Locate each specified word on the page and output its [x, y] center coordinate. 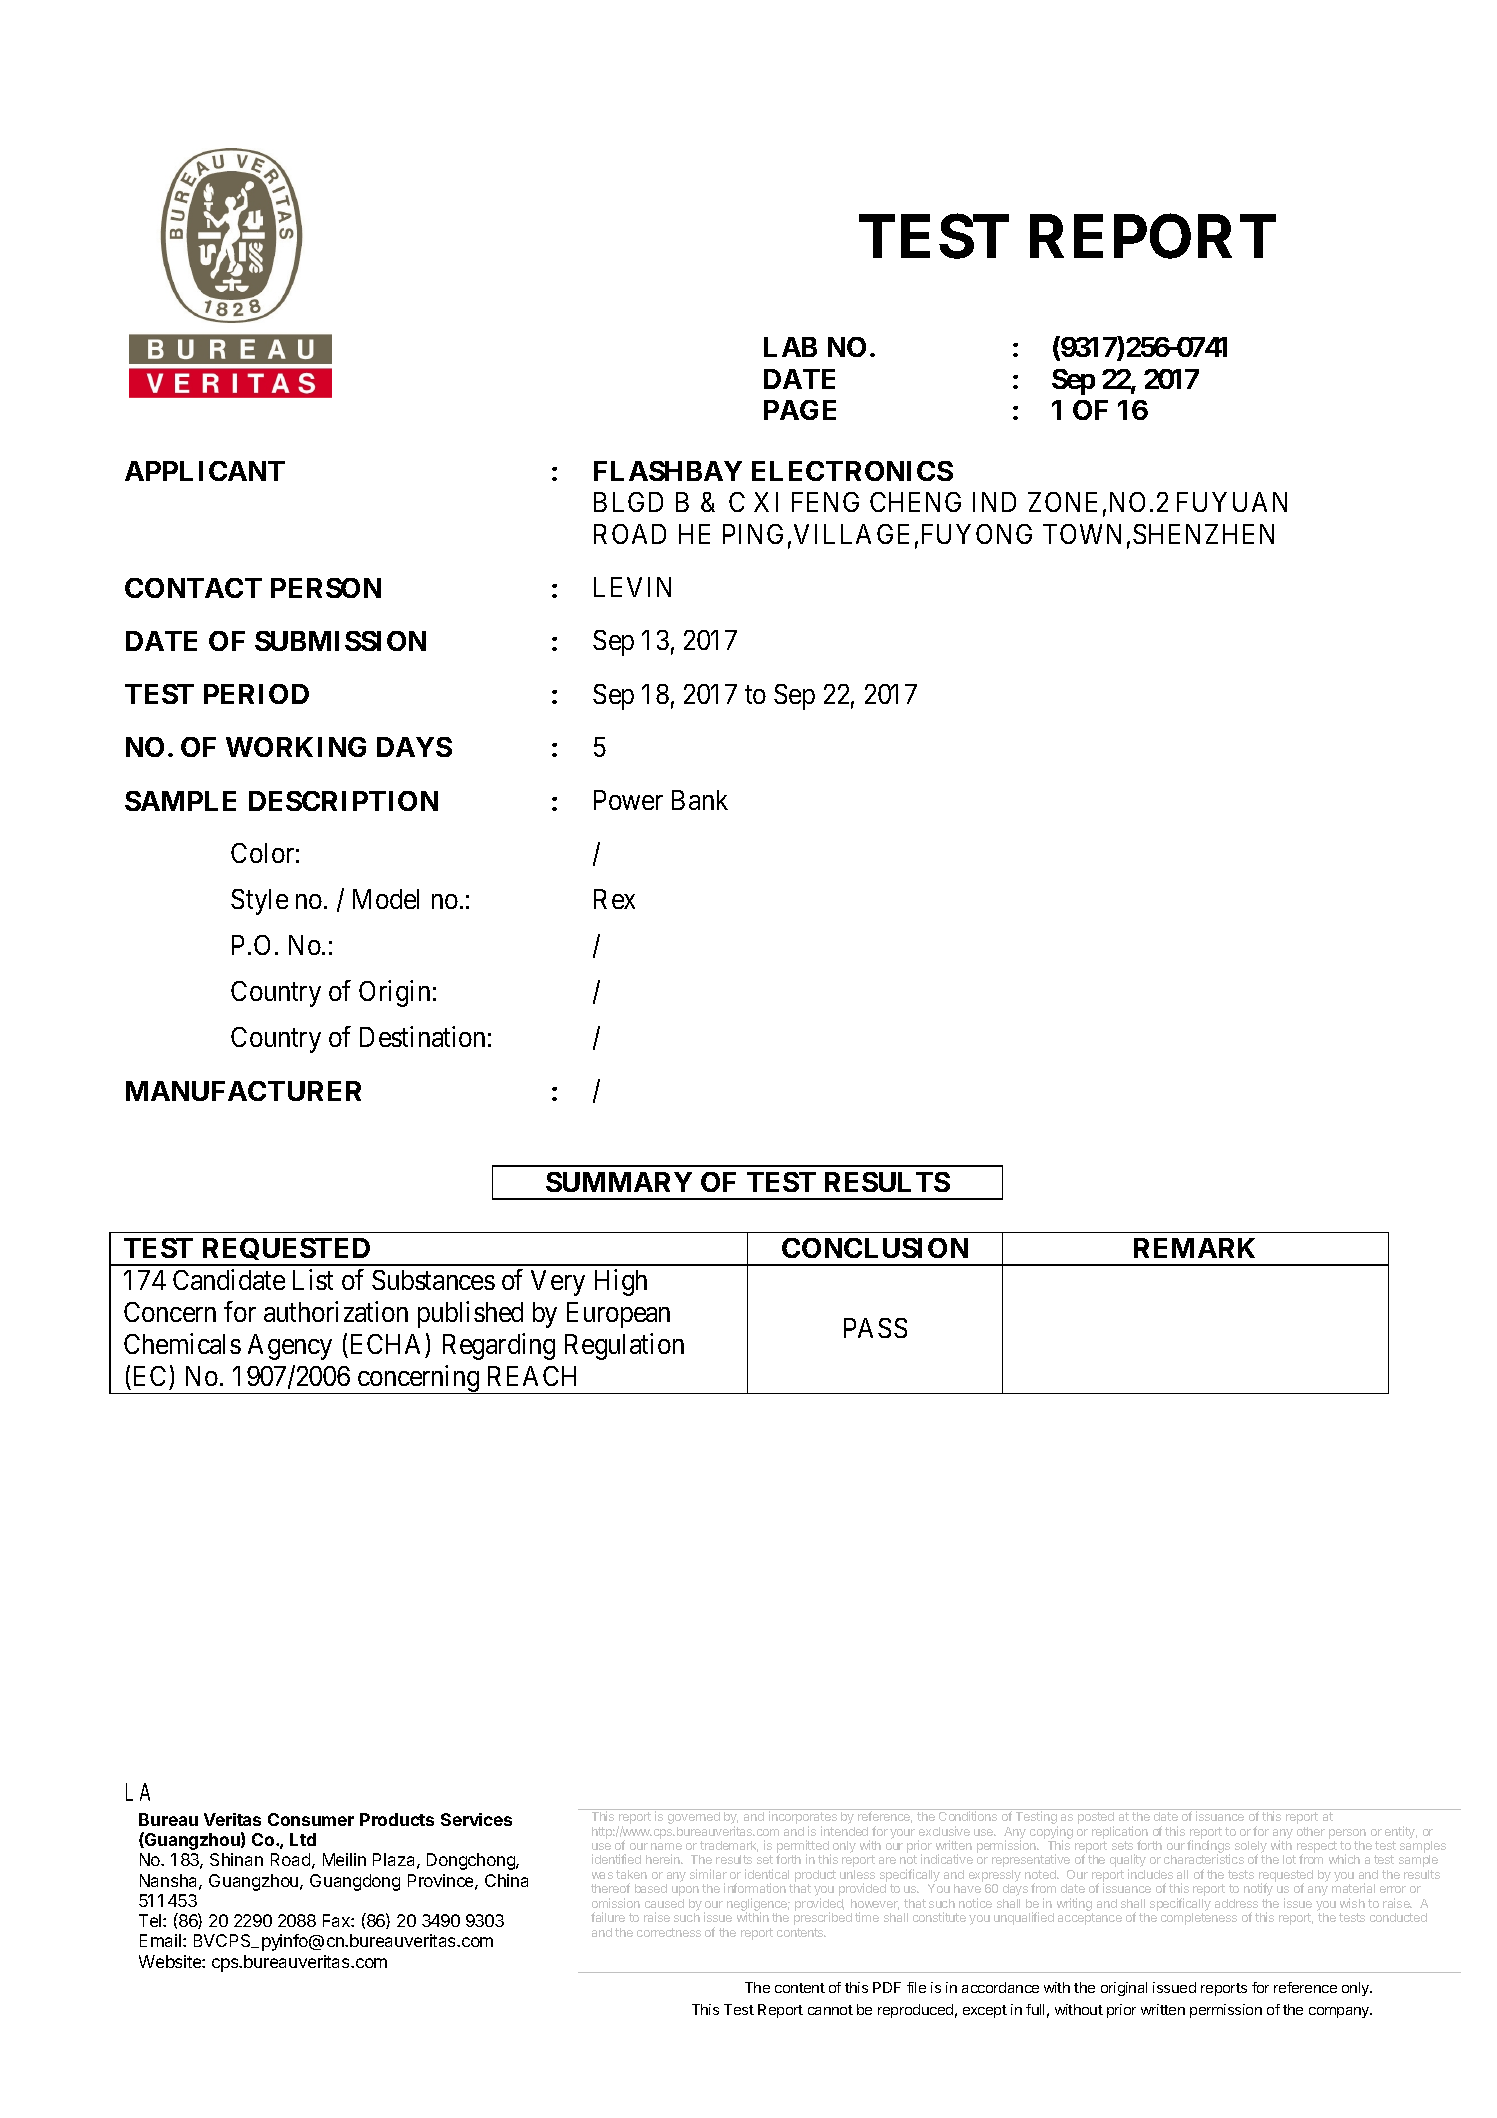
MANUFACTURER [243, 1091]
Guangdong [355, 1882]
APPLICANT [205, 471]
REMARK [1194, 1248]
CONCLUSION [875, 1248]
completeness [1199, 1919]
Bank [700, 800]
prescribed [823, 1918]
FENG [825, 502]
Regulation [624, 1346]
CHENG [915, 502]
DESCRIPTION [343, 801]
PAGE [800, 410]
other [1311, 1831]
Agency [290, 1347]
